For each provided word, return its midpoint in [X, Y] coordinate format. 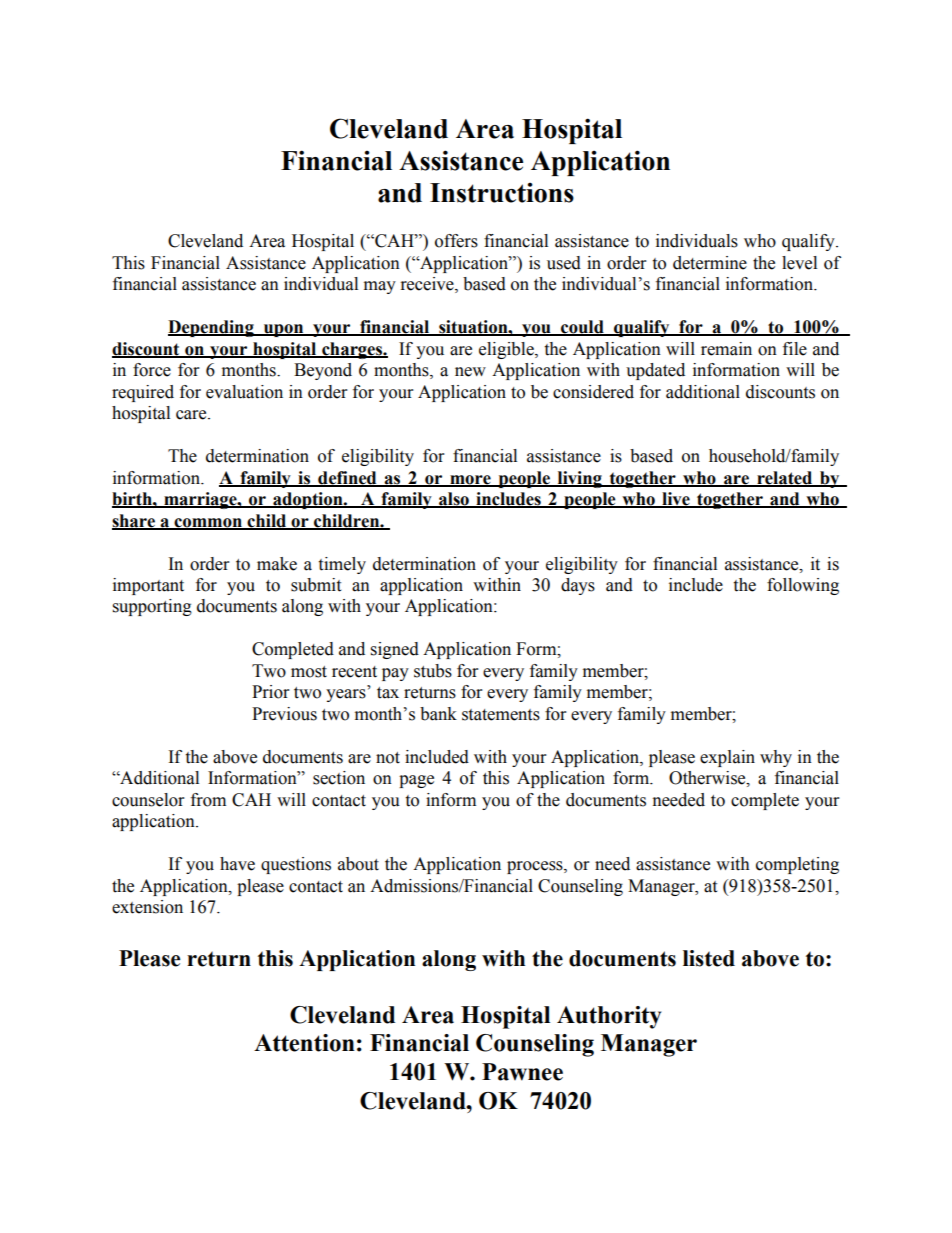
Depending [212, 328]
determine [710, 263]
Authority [609, 1017]
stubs [433, 671]
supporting [152, 607]
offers [456, 241]
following [803, 586]
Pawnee [522, 1072]
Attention [304, 1043]
